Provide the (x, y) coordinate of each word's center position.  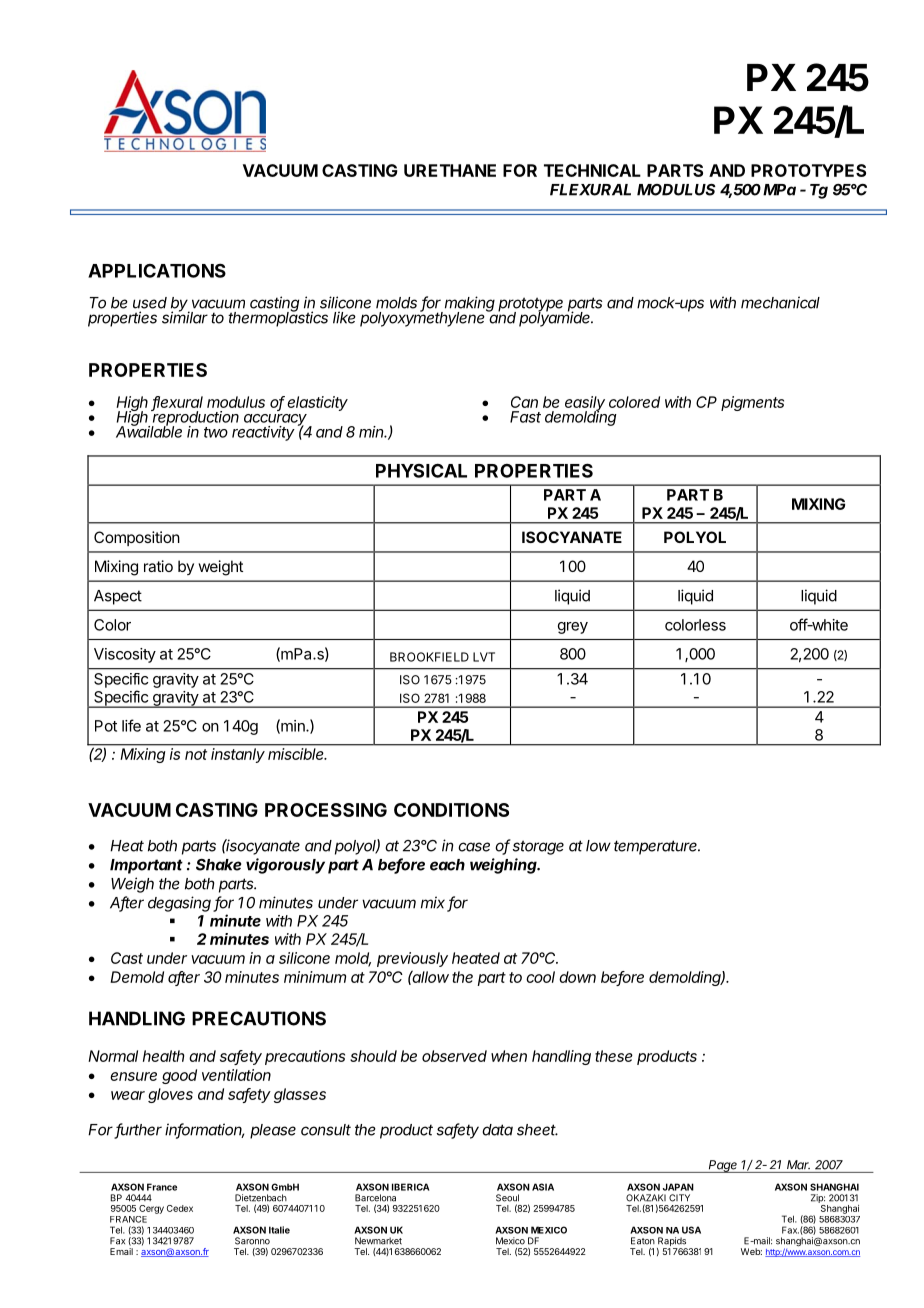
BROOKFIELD (429, 657)
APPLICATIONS (157, 270)
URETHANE (450, 170)
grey (573, 628)
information (204, 1130)
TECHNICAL (592, 170)
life (131, 725)
